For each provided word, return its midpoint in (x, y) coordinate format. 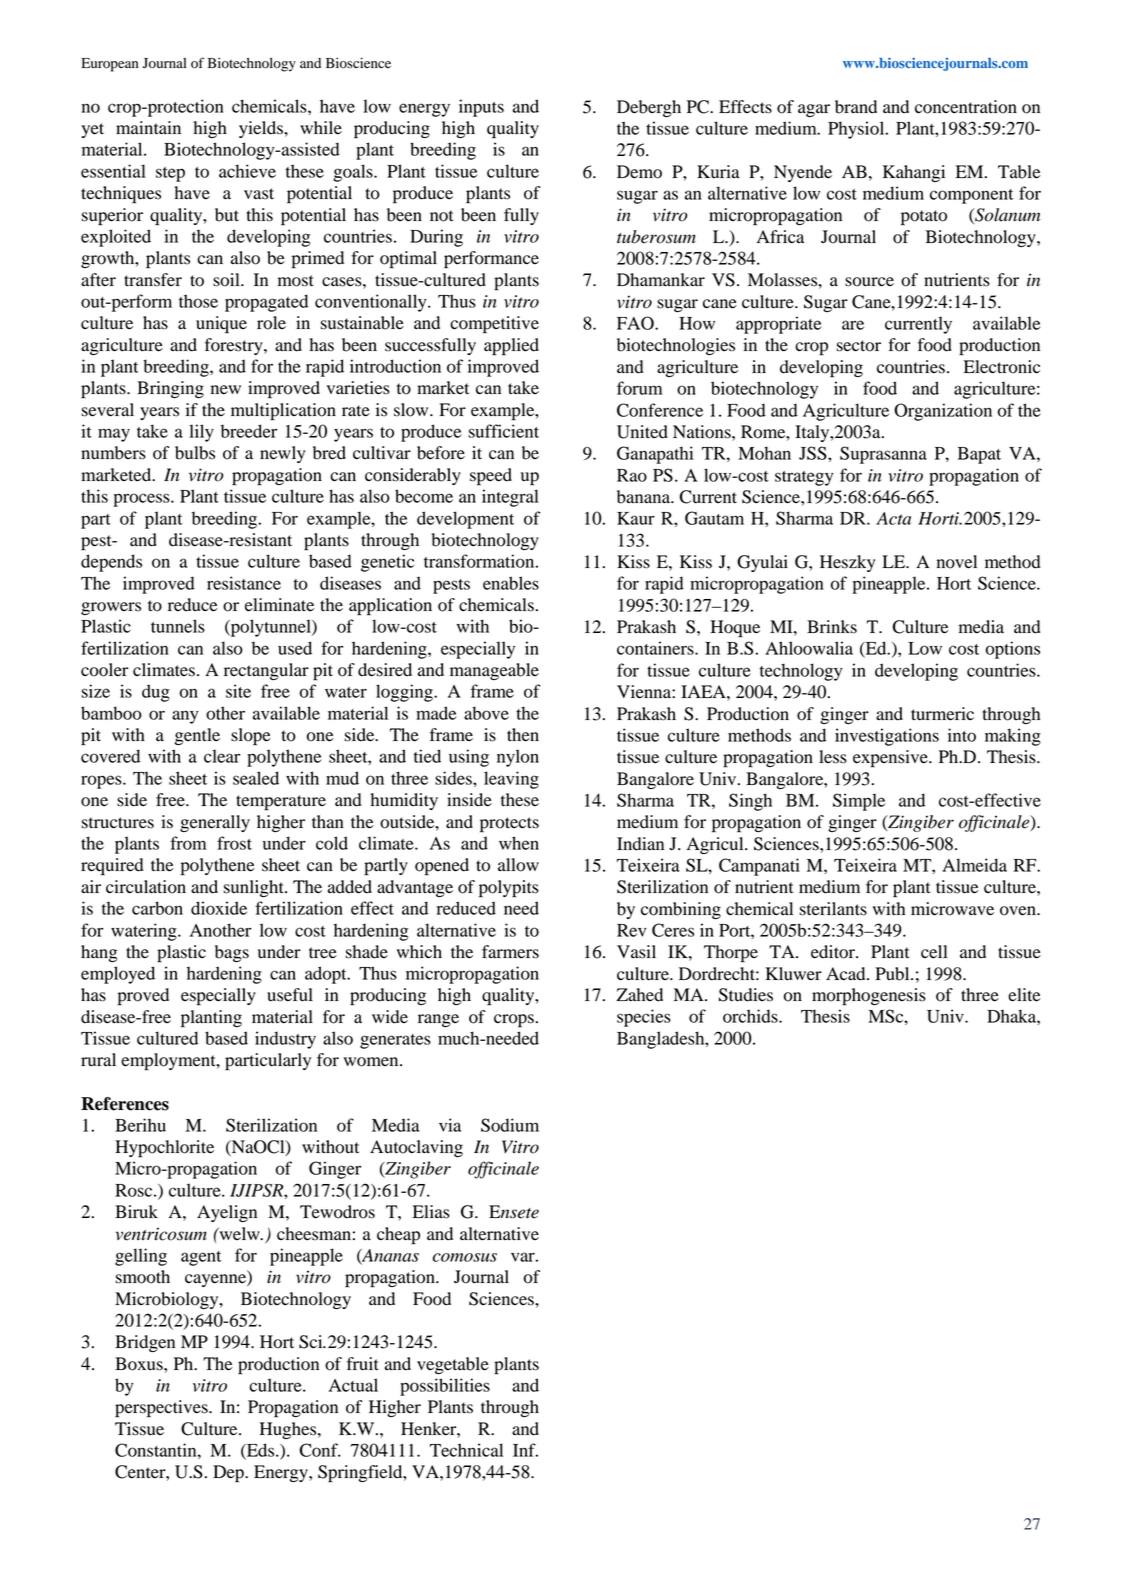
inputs (481, 108)
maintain (148, 128)
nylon (518, 758)
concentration (966, 107)
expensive (891, 759)
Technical (466, 1450)
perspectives (162, 1409)
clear (222, 756)
